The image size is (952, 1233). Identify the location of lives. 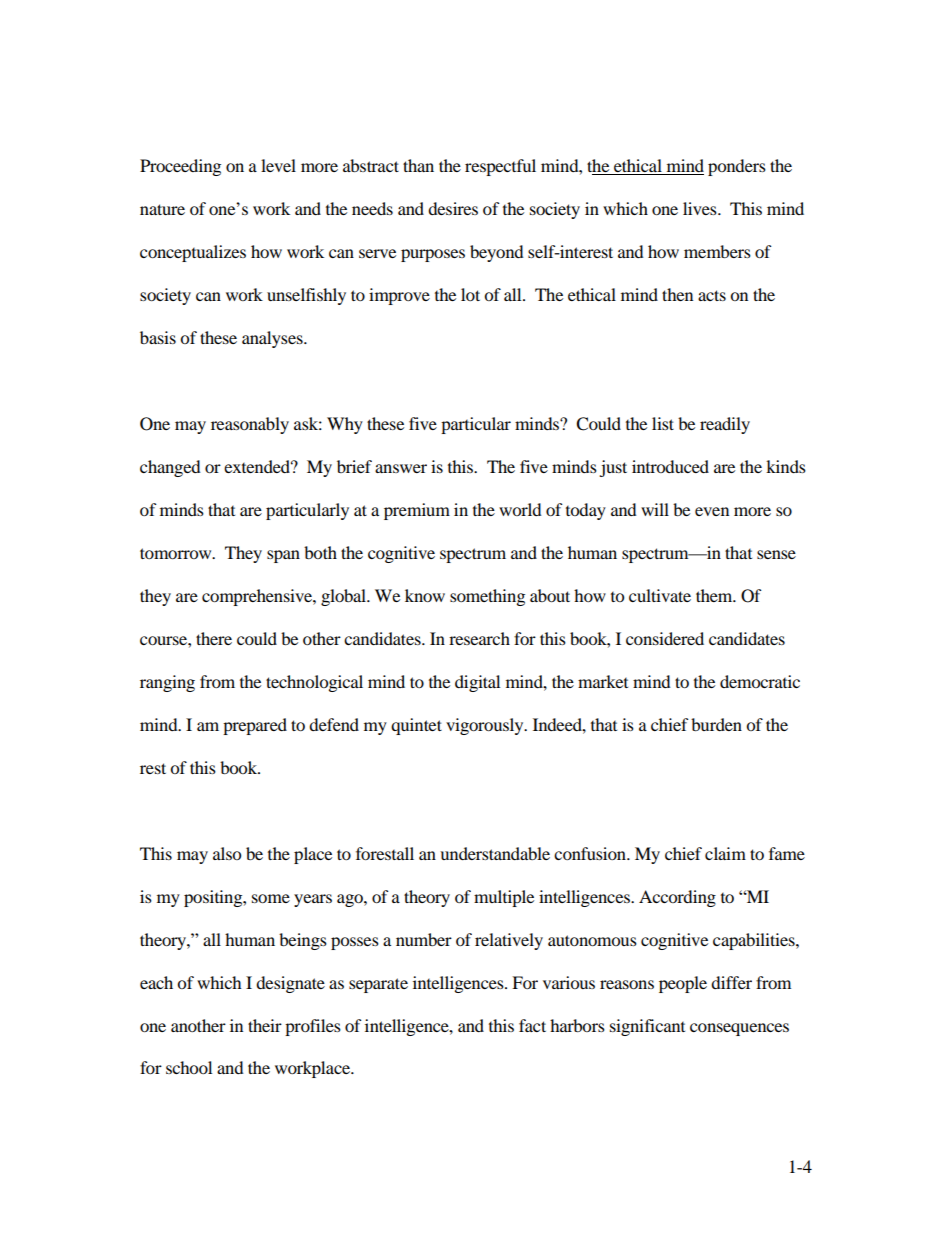
(701, 208).
